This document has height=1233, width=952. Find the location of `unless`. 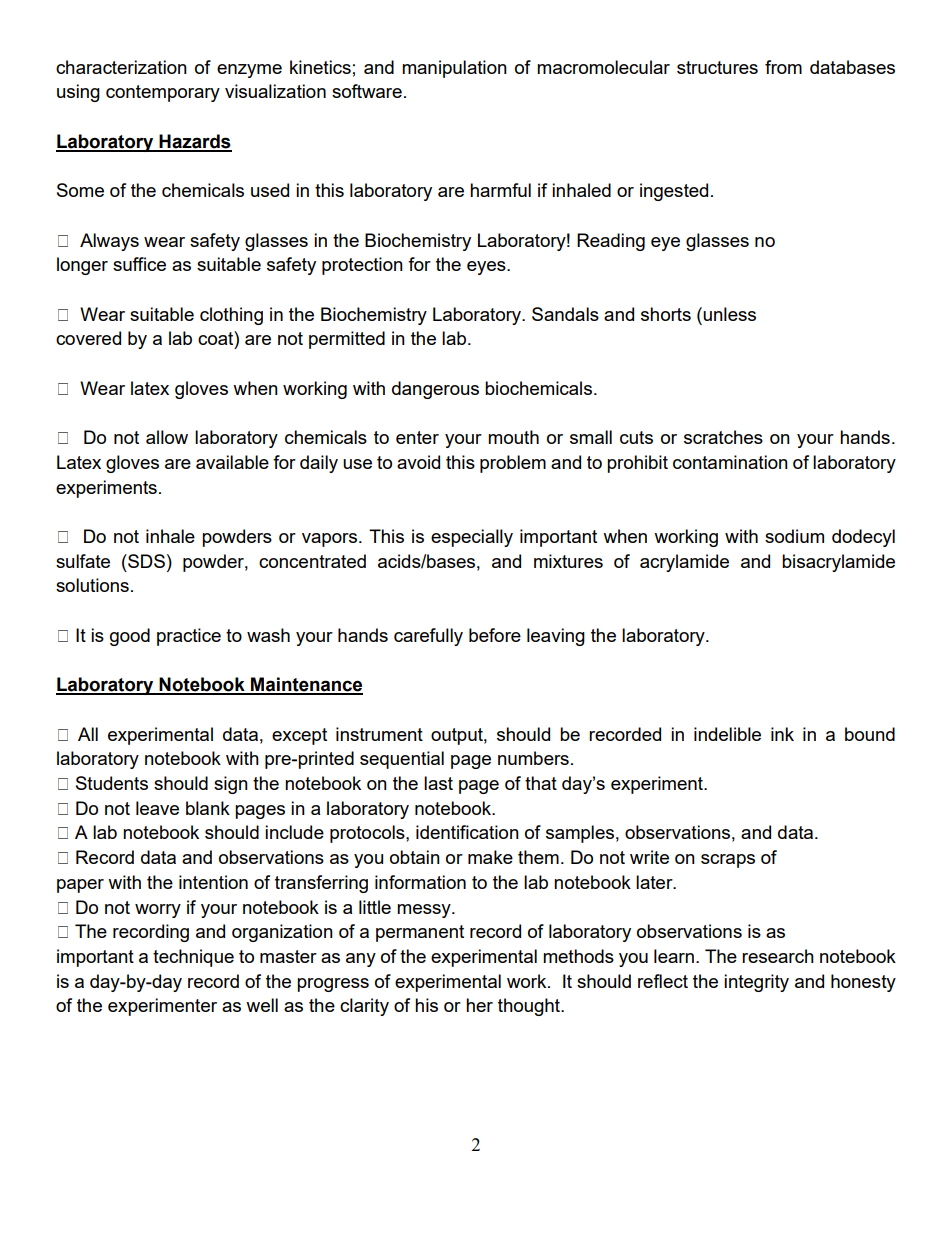

unless is located at coordinates (729, 314).
